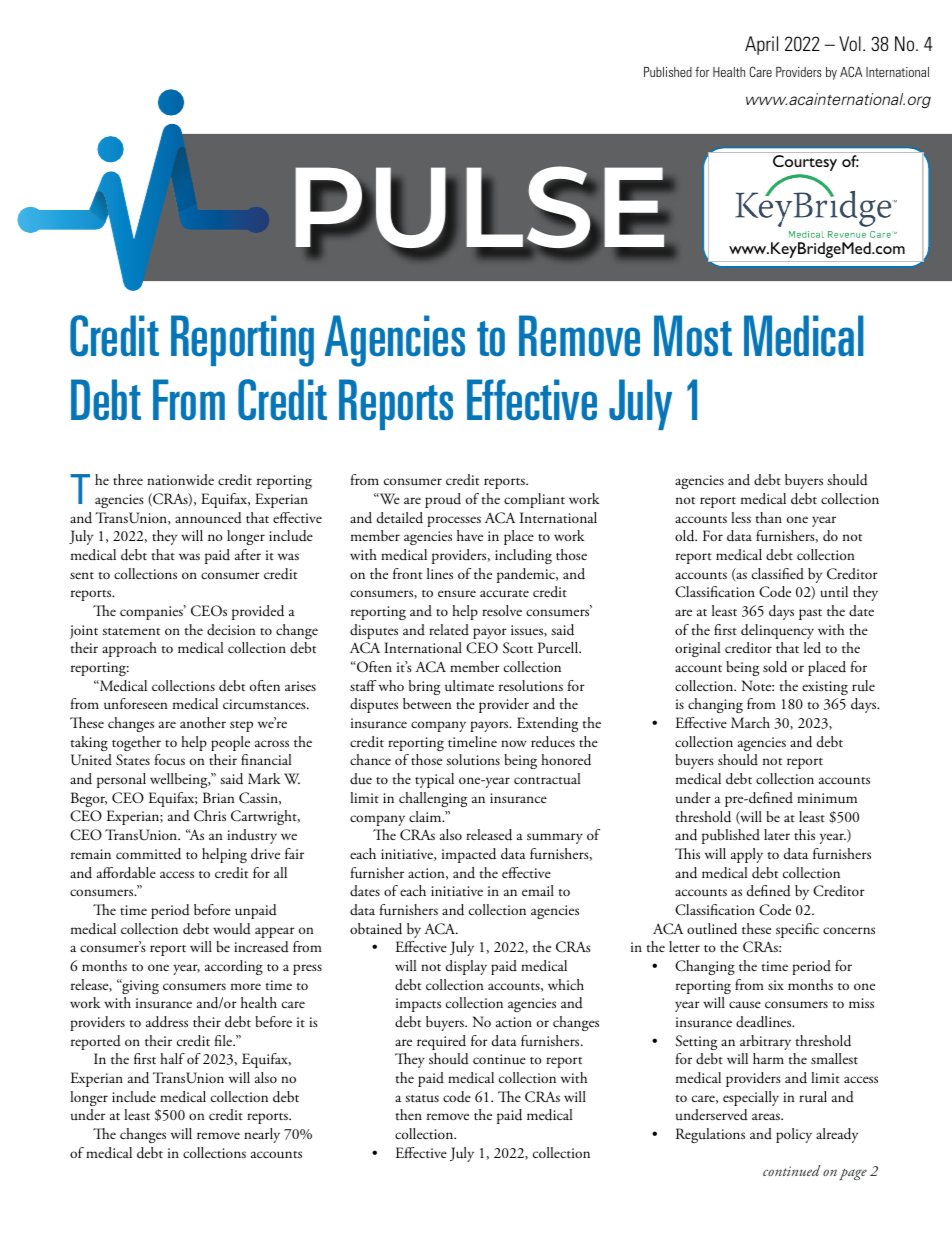 This image has width=952, height=1233. Describe the element at coordinates (409, 1114) in the image. I see `then` at that location.
